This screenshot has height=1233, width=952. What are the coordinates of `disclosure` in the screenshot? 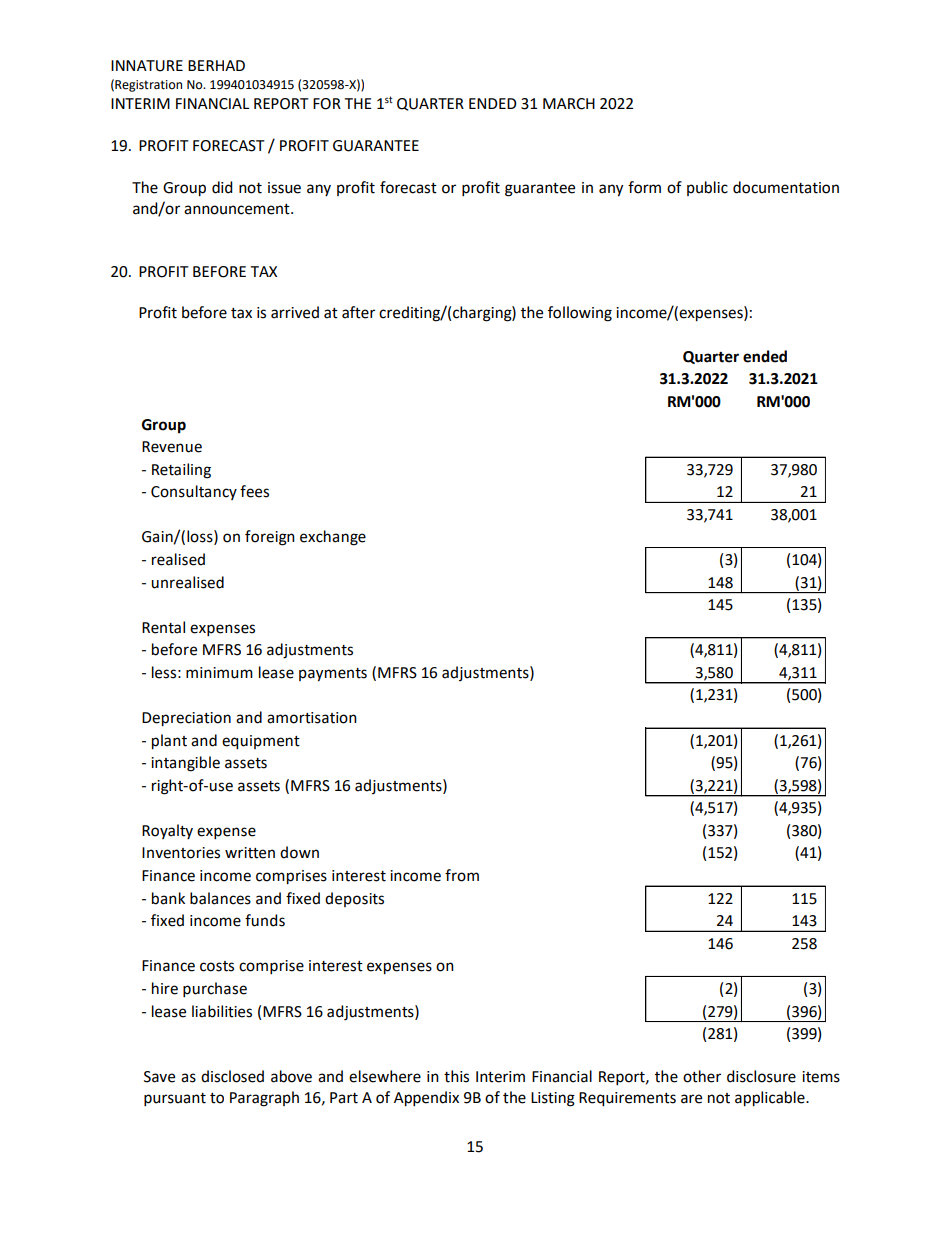 It's located at (761, 1076).
